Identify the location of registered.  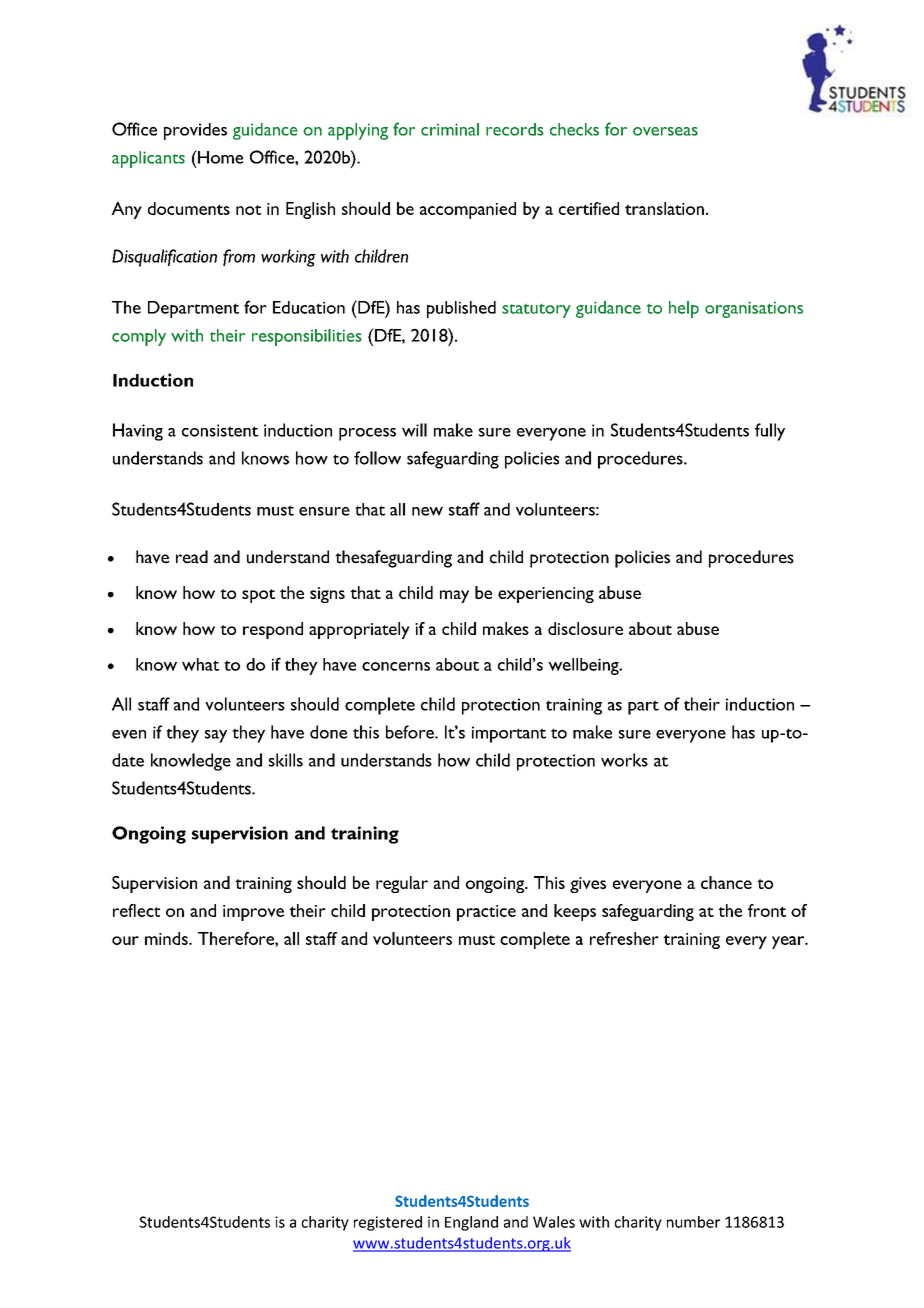
(388, 1223).
